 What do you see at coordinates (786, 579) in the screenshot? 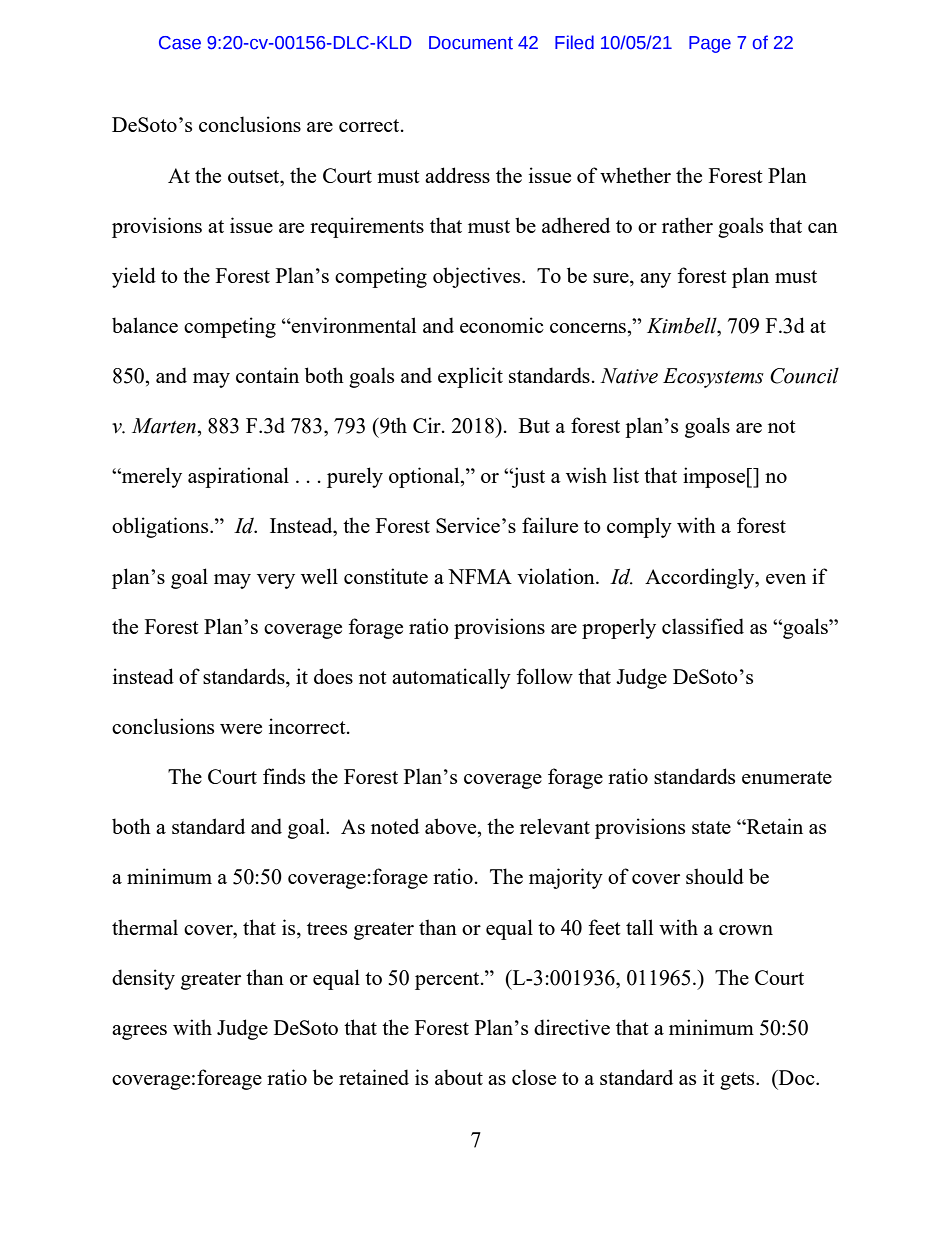
I see `even` at bounding box center [786, 579].
